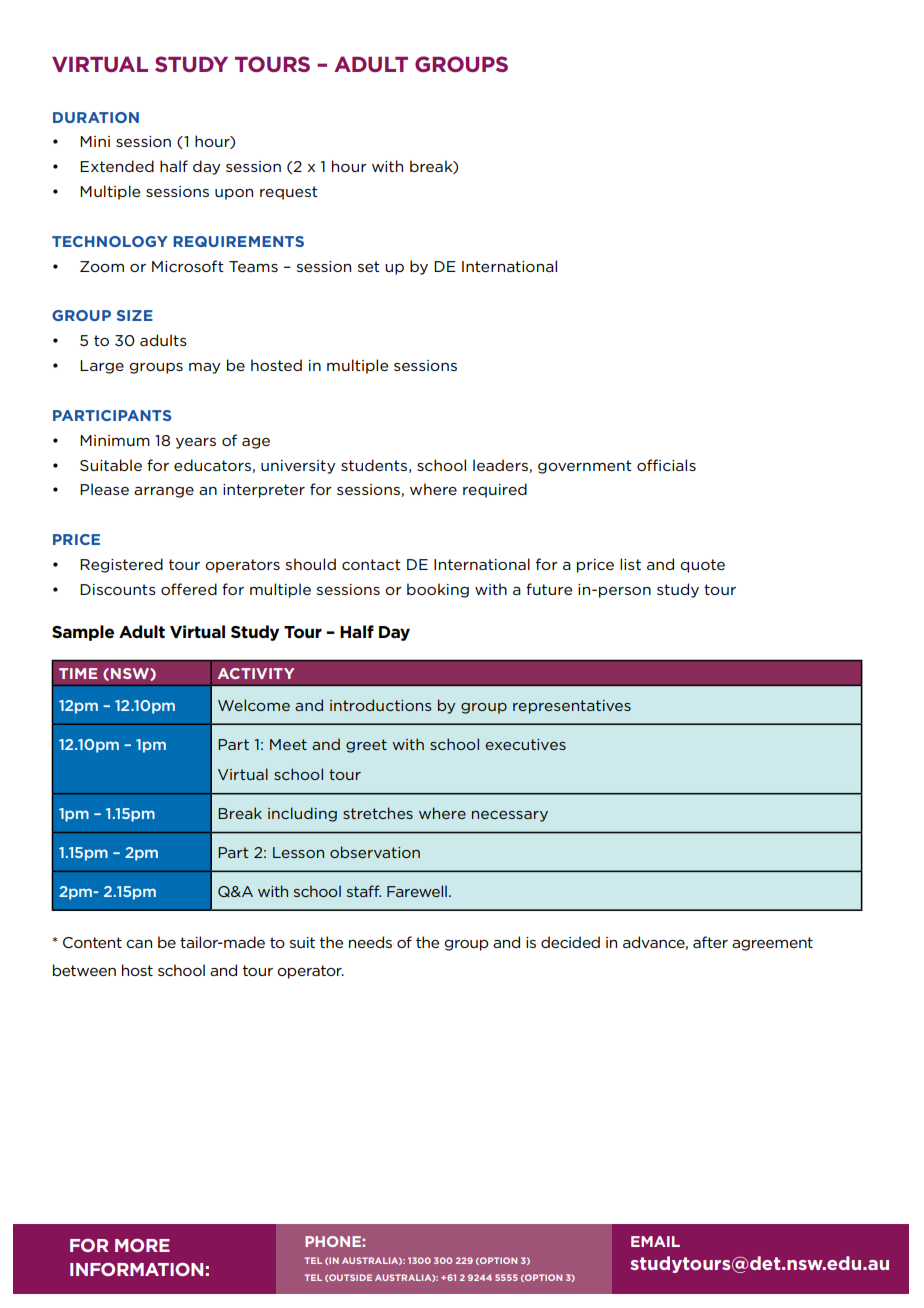 The image size is (924, 1308). What do you see at coordinates (710, 942) in the image?
I see `after` at bounding box center [710, 942].
